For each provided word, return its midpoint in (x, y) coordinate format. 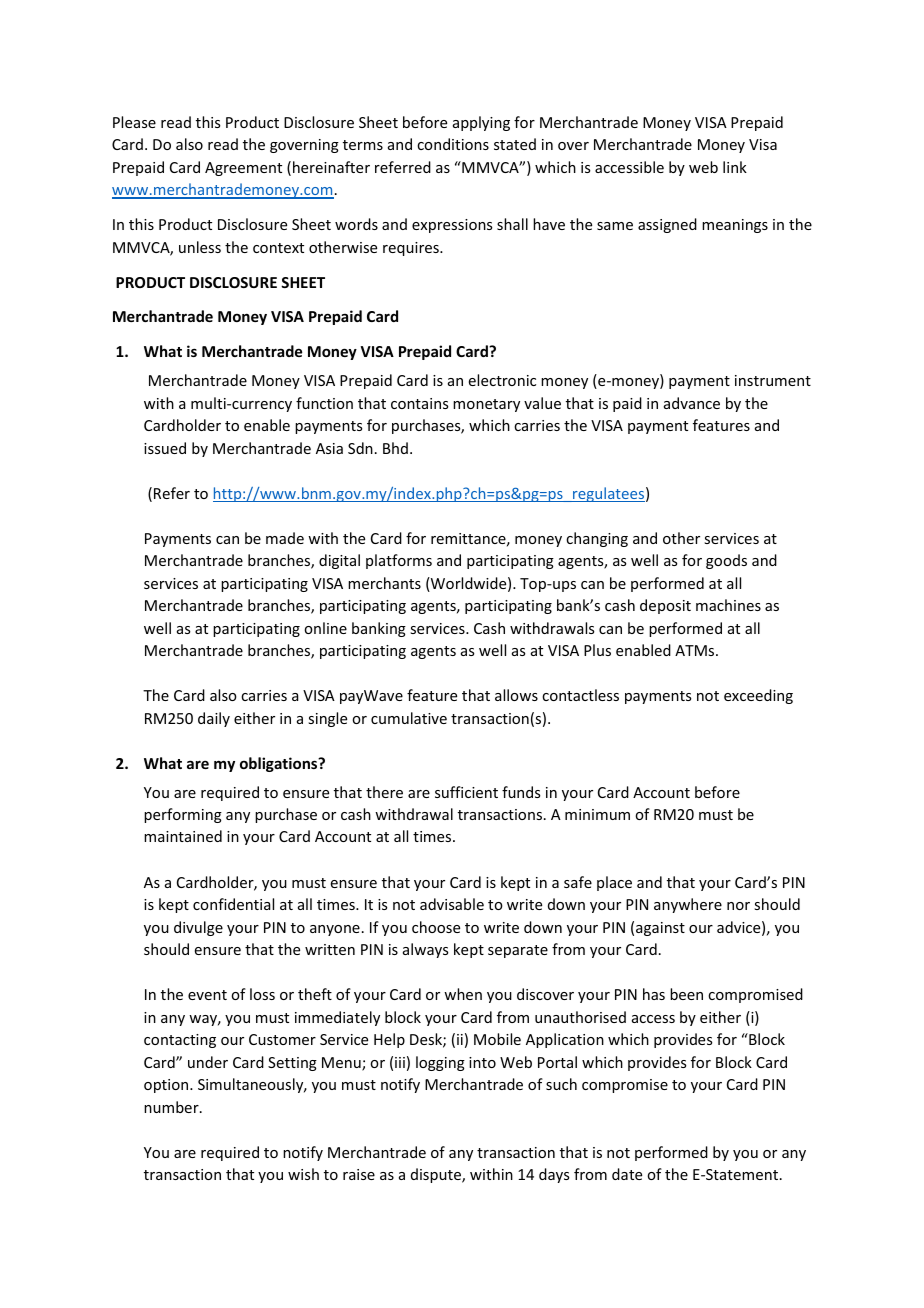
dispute (437, 1175)
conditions (453, 144)
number (172, 1107)
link (735, 167)
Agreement (243, 169)
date (627, 1174)
